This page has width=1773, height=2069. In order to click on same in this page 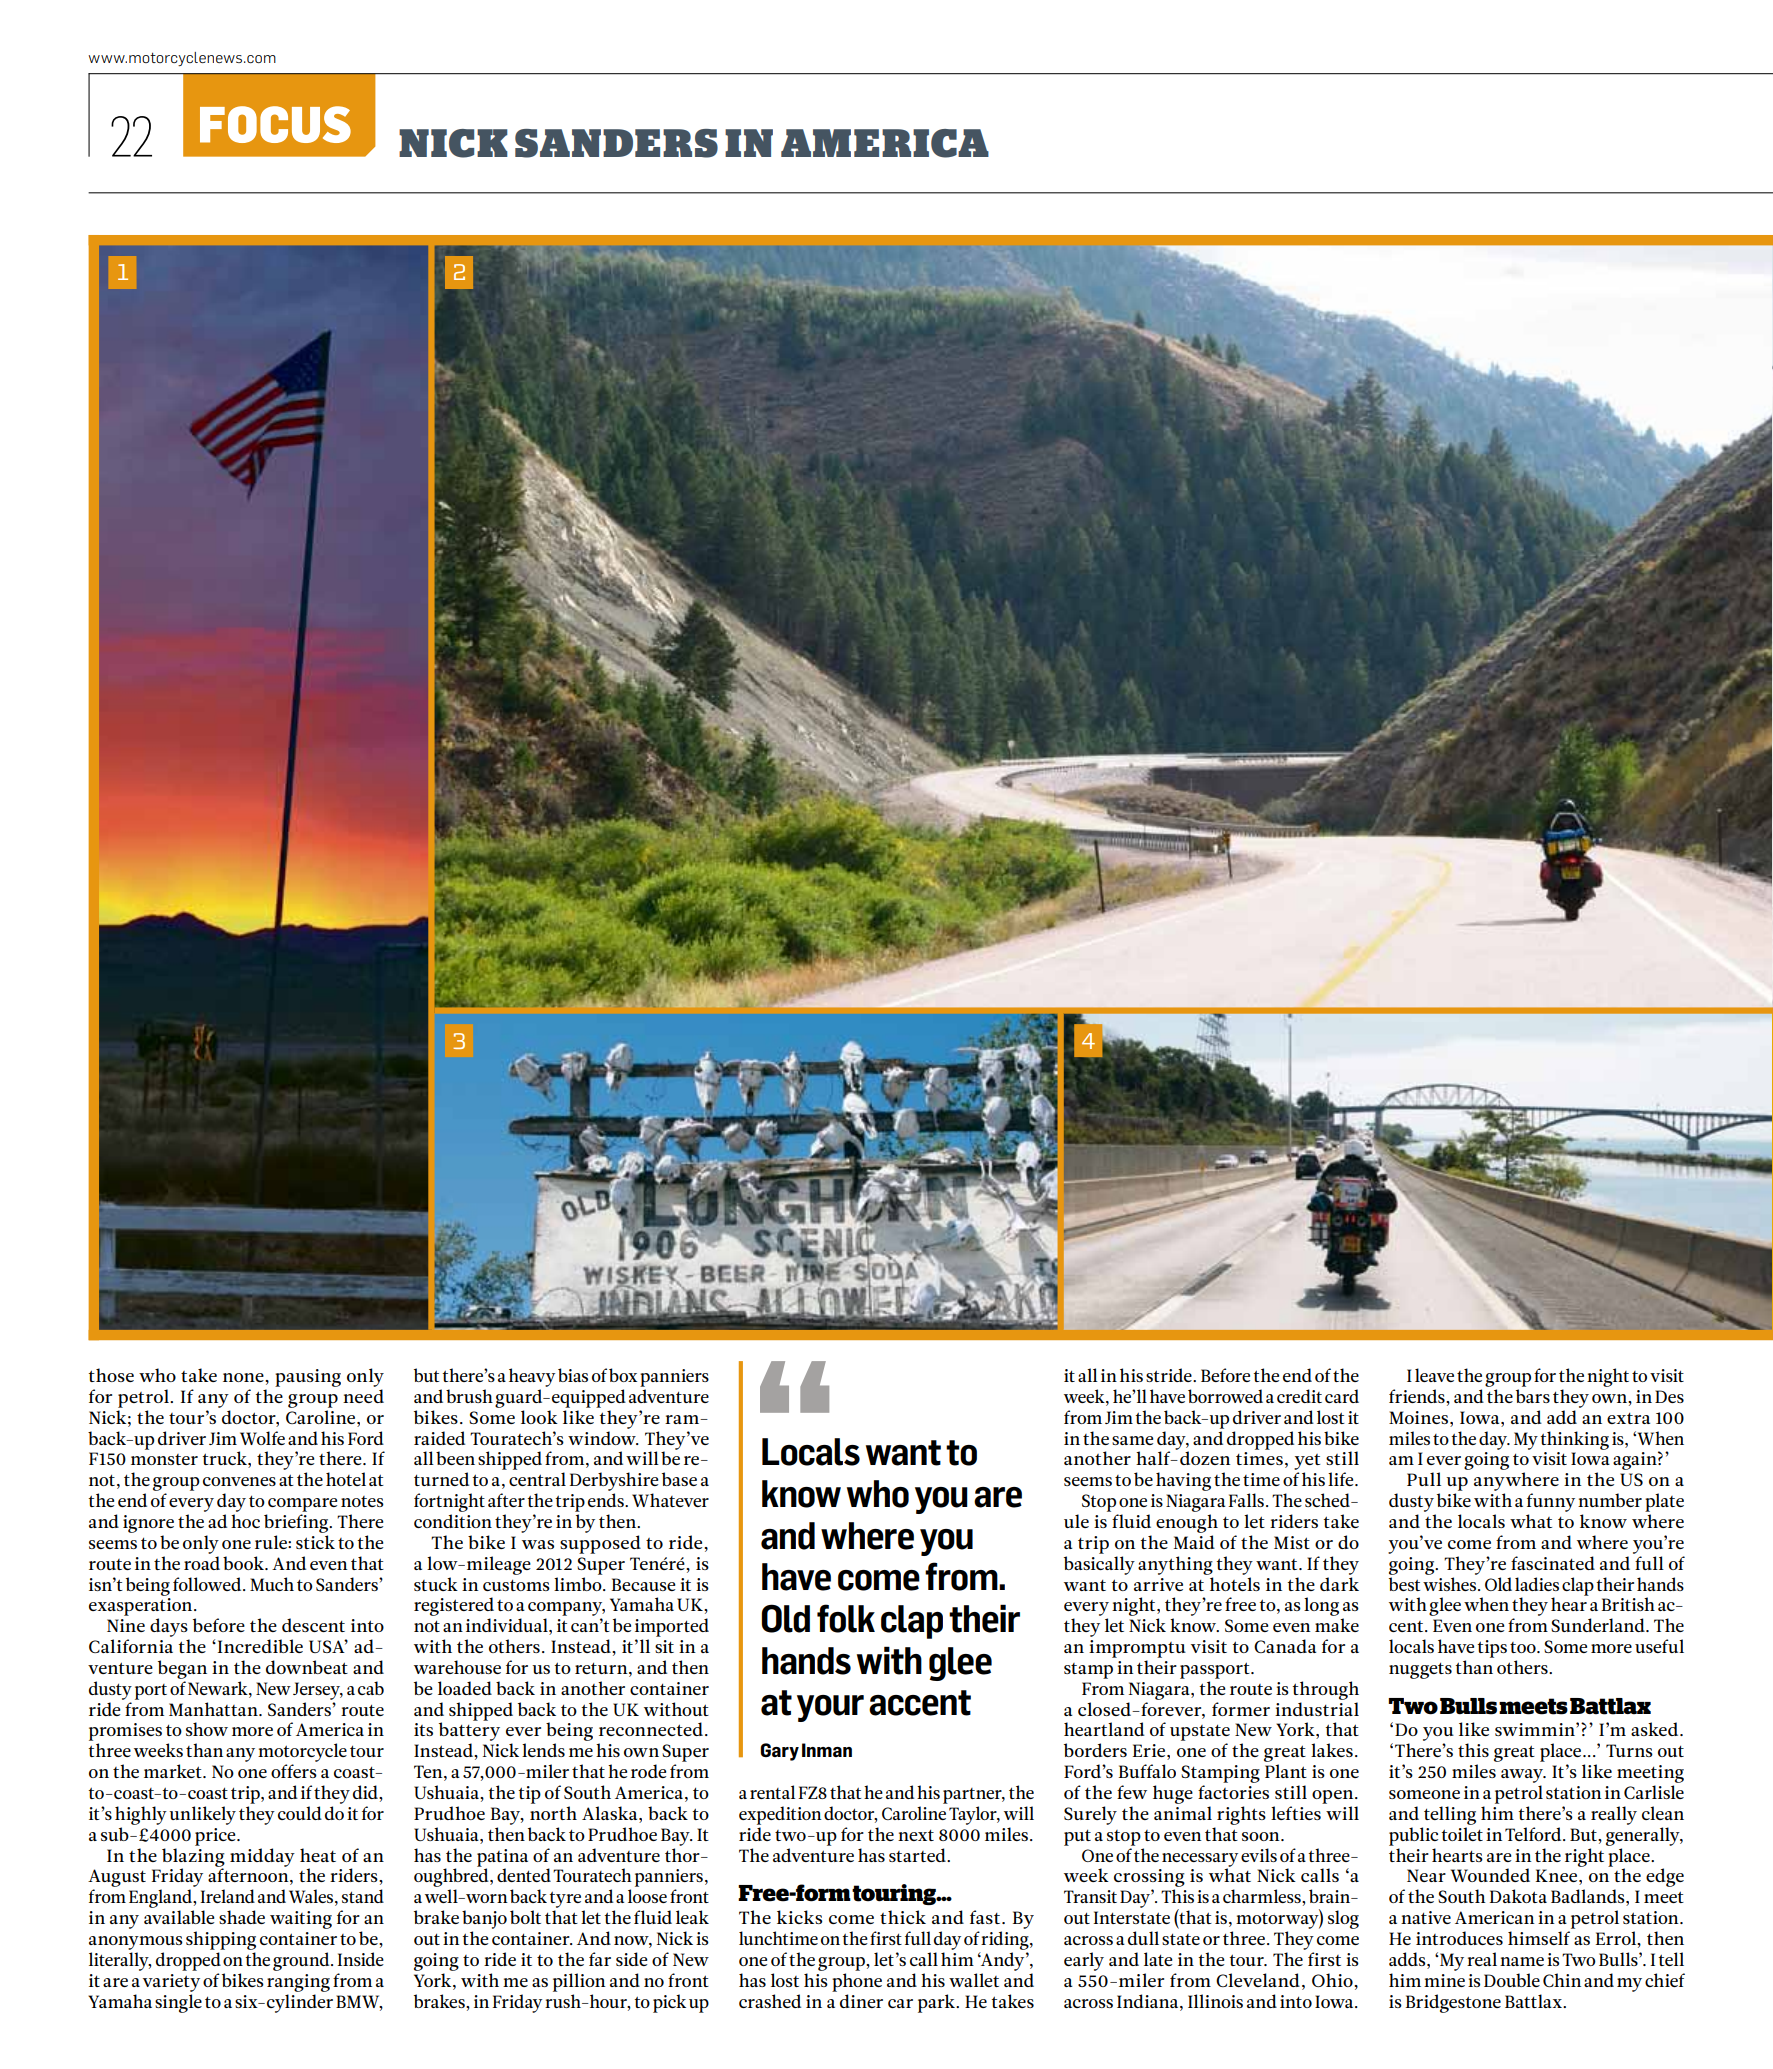, I will do `click(1132, 1440)`.
